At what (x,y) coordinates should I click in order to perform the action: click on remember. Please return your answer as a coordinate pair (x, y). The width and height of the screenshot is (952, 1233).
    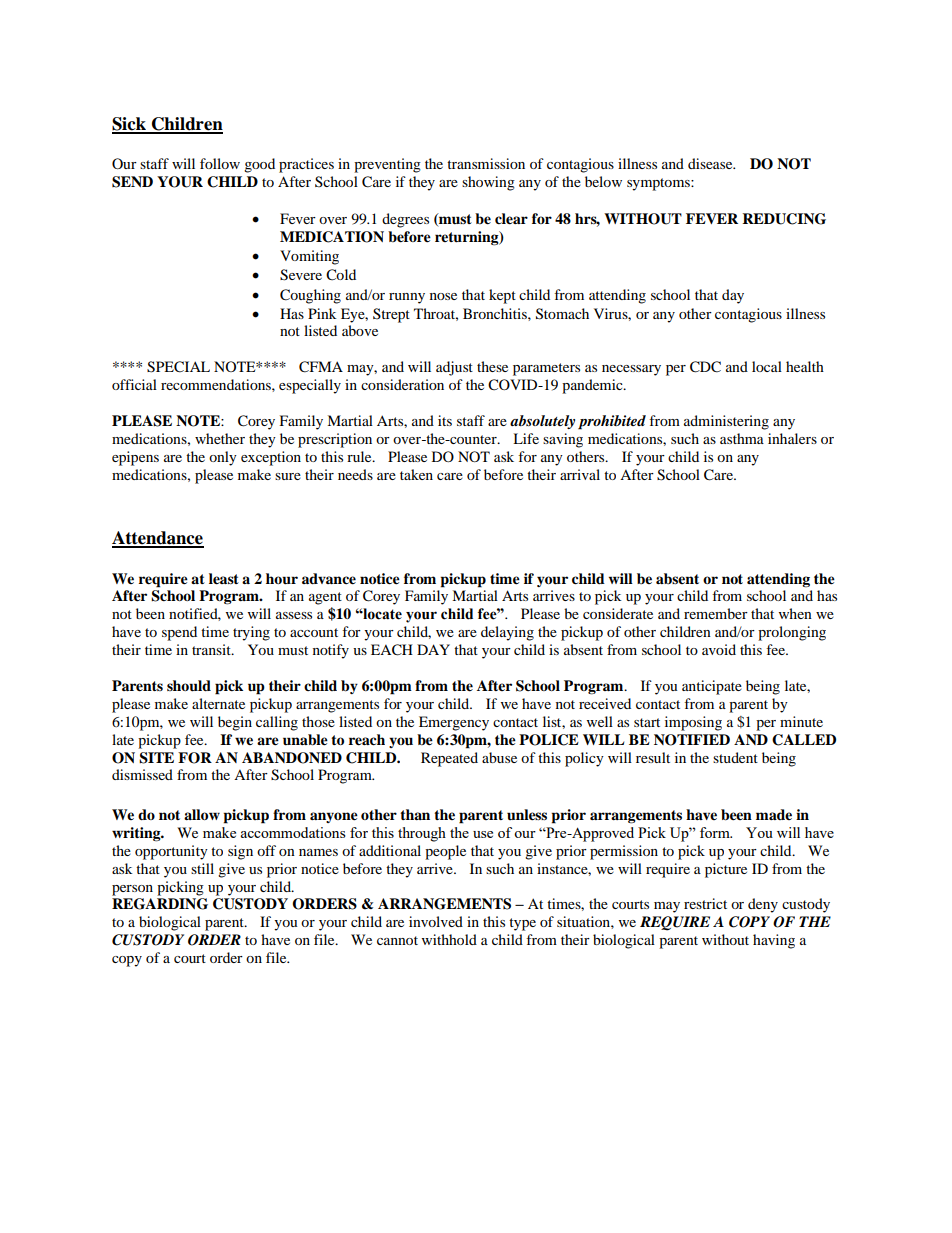
    Looking at the image, I should click on (716, 613).
